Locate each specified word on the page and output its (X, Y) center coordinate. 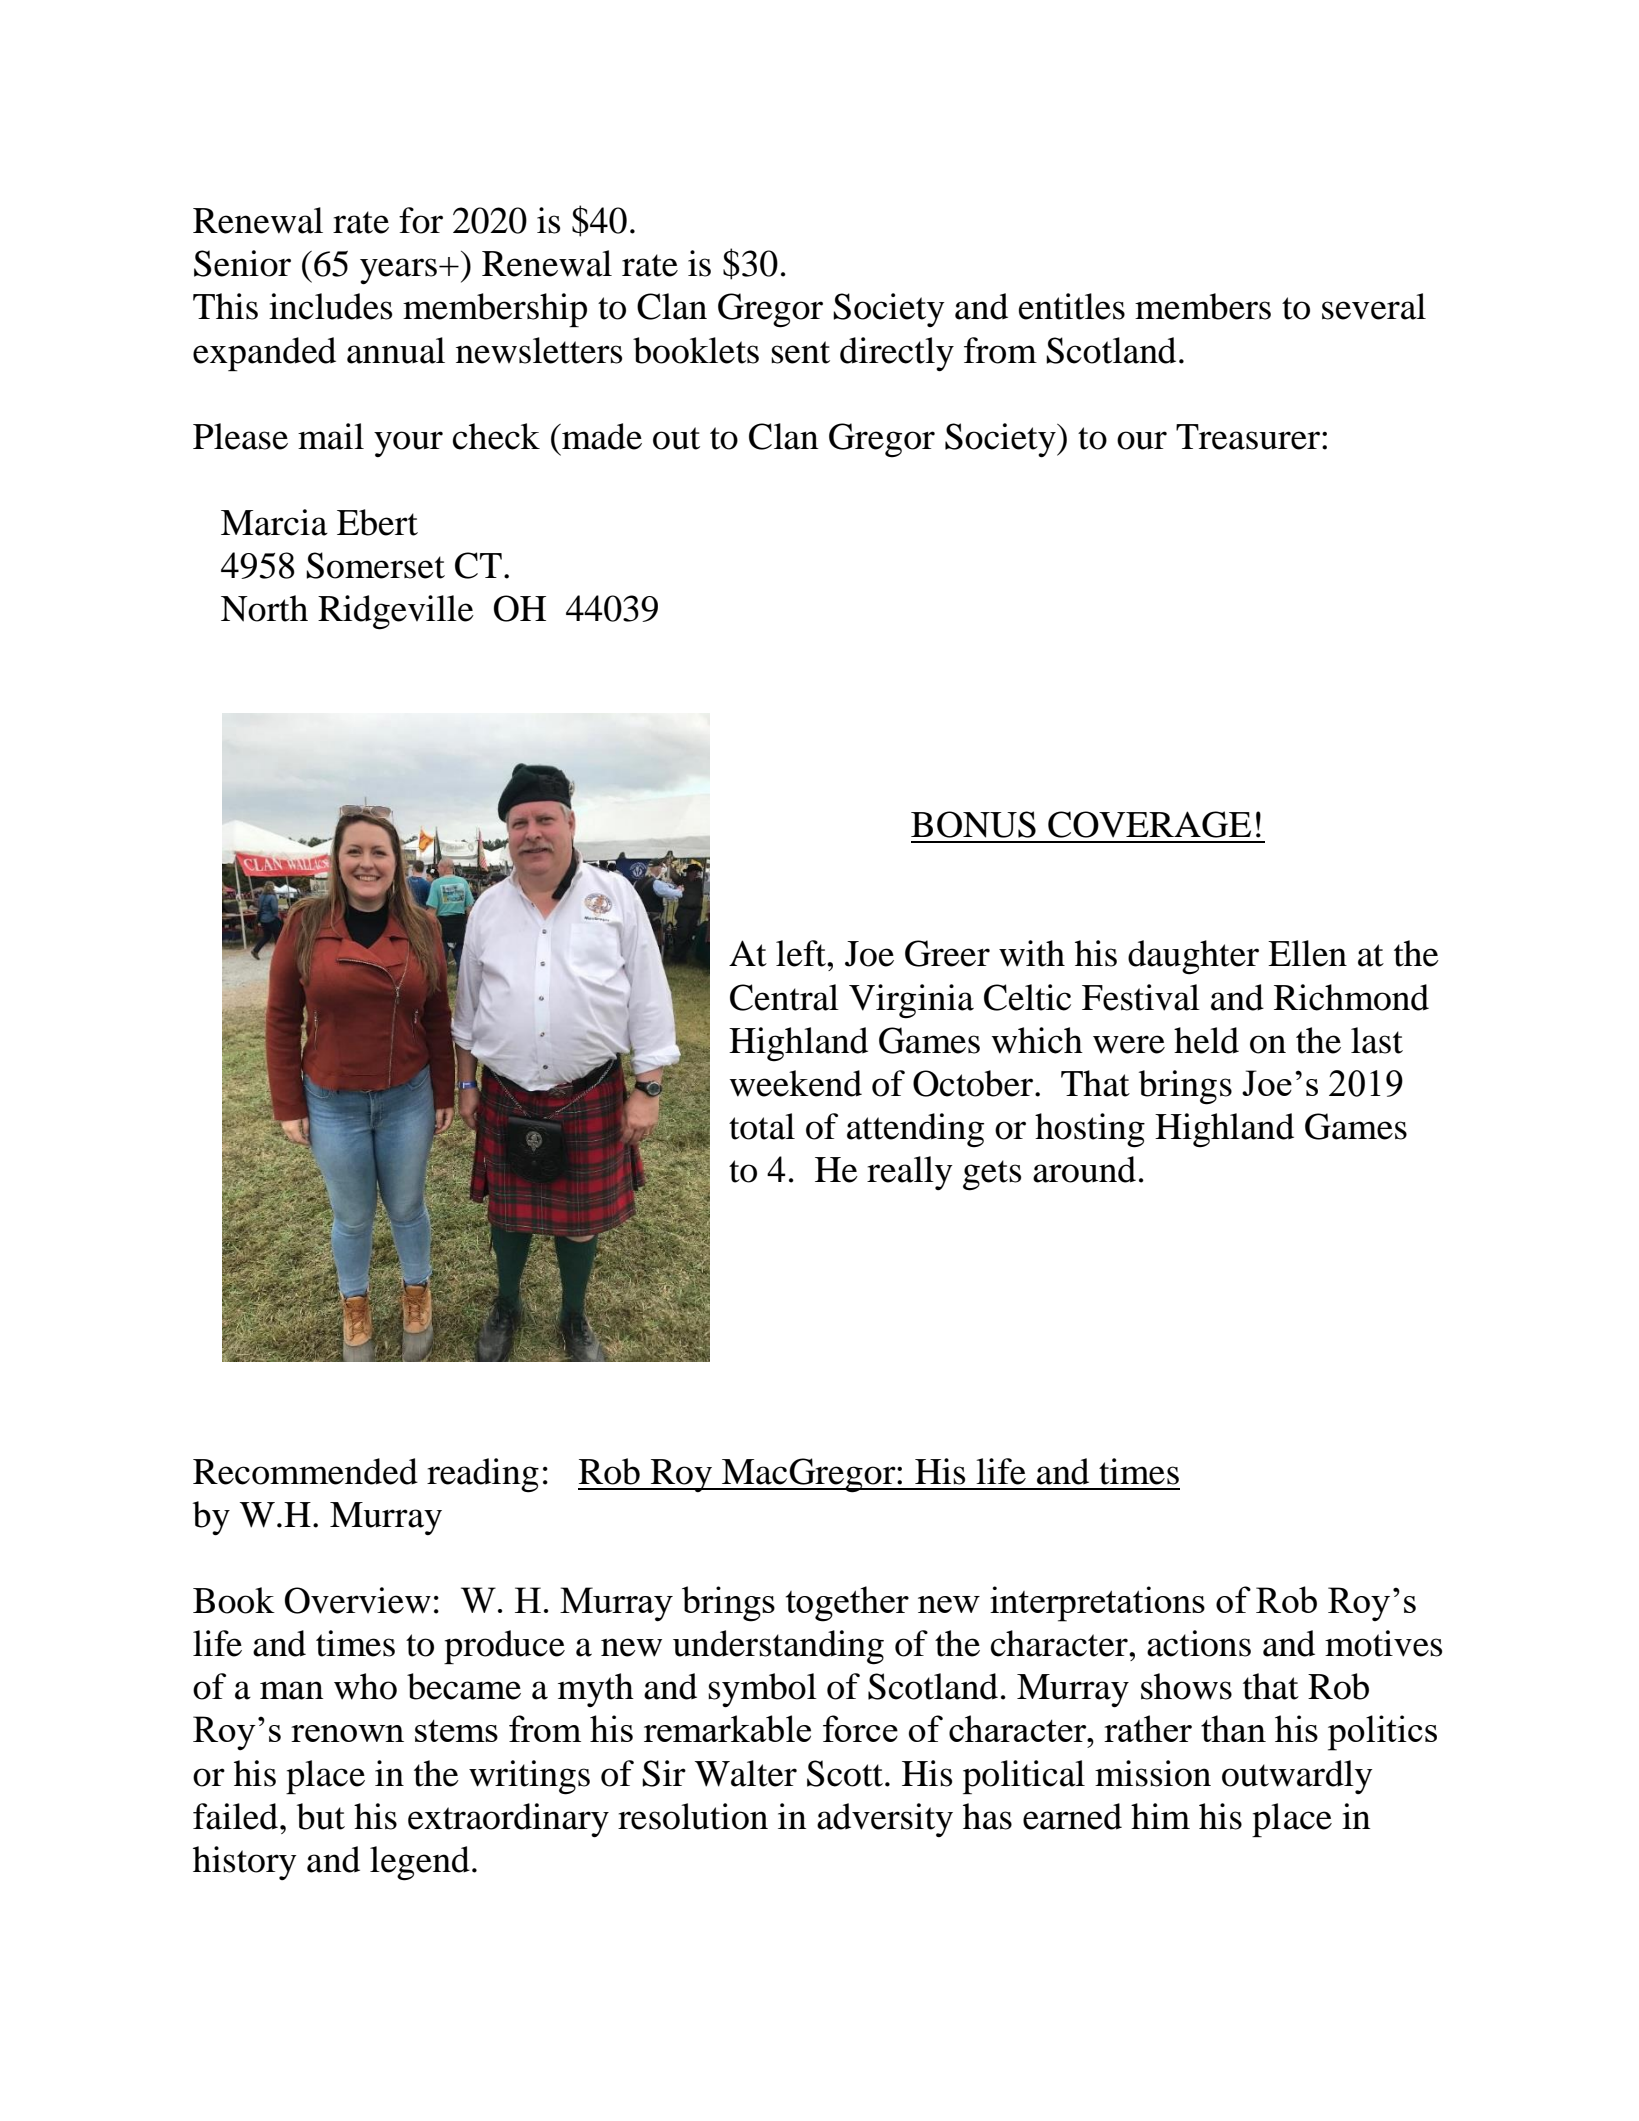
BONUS (973, 824)
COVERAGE (1149, 824)
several (1374, 306)
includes (330, 306)
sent (800, 352)
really (910, 1173)
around (1084, 1169)
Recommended (305, 1471)
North (264, 608)
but (321, 1816)
